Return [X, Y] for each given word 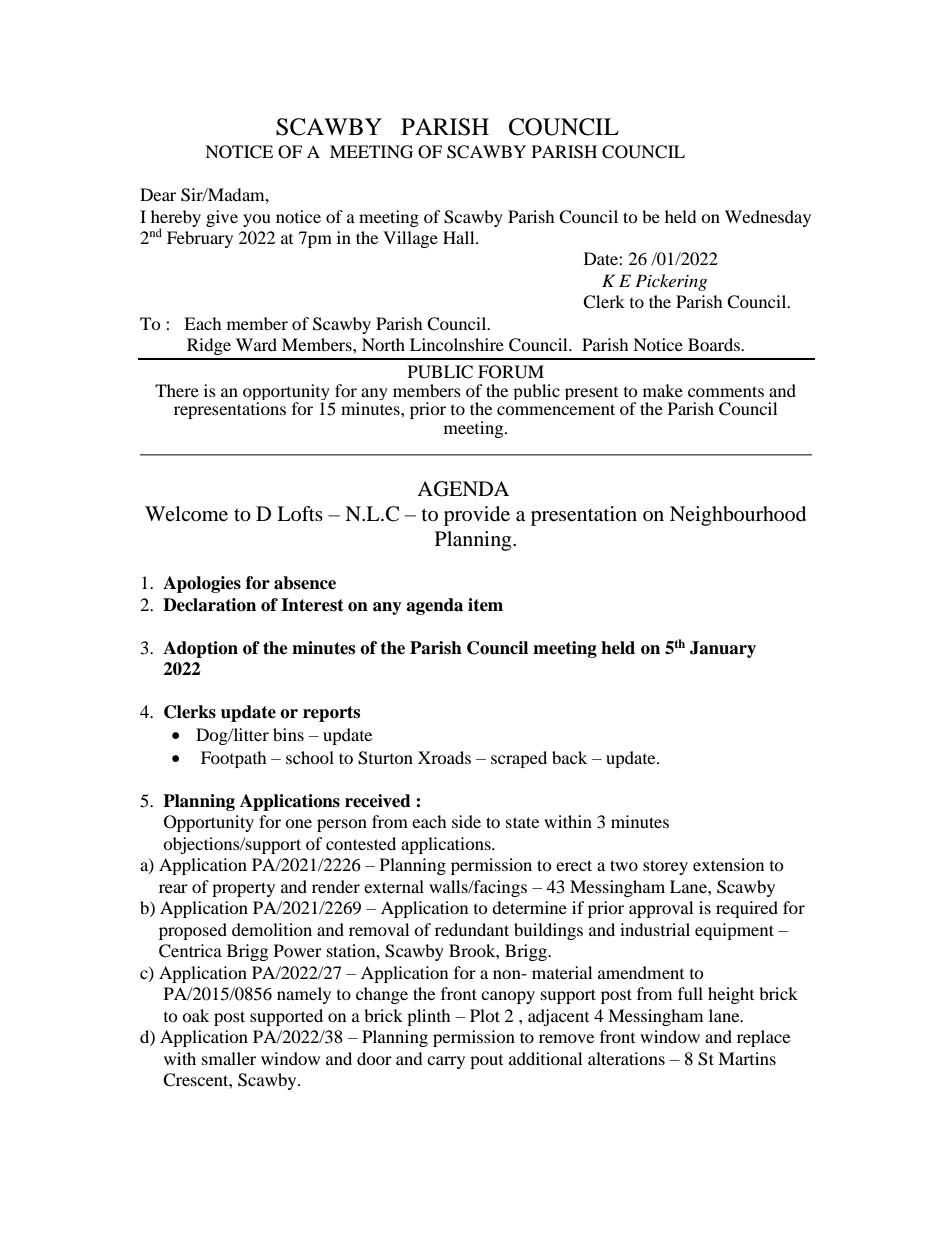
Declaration [209, 605]
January [723, 649]
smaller [229, 1058]
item [485, 605]
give [222, 218]
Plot [485, 1015]
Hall [460, 237]
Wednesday [768, 218]
